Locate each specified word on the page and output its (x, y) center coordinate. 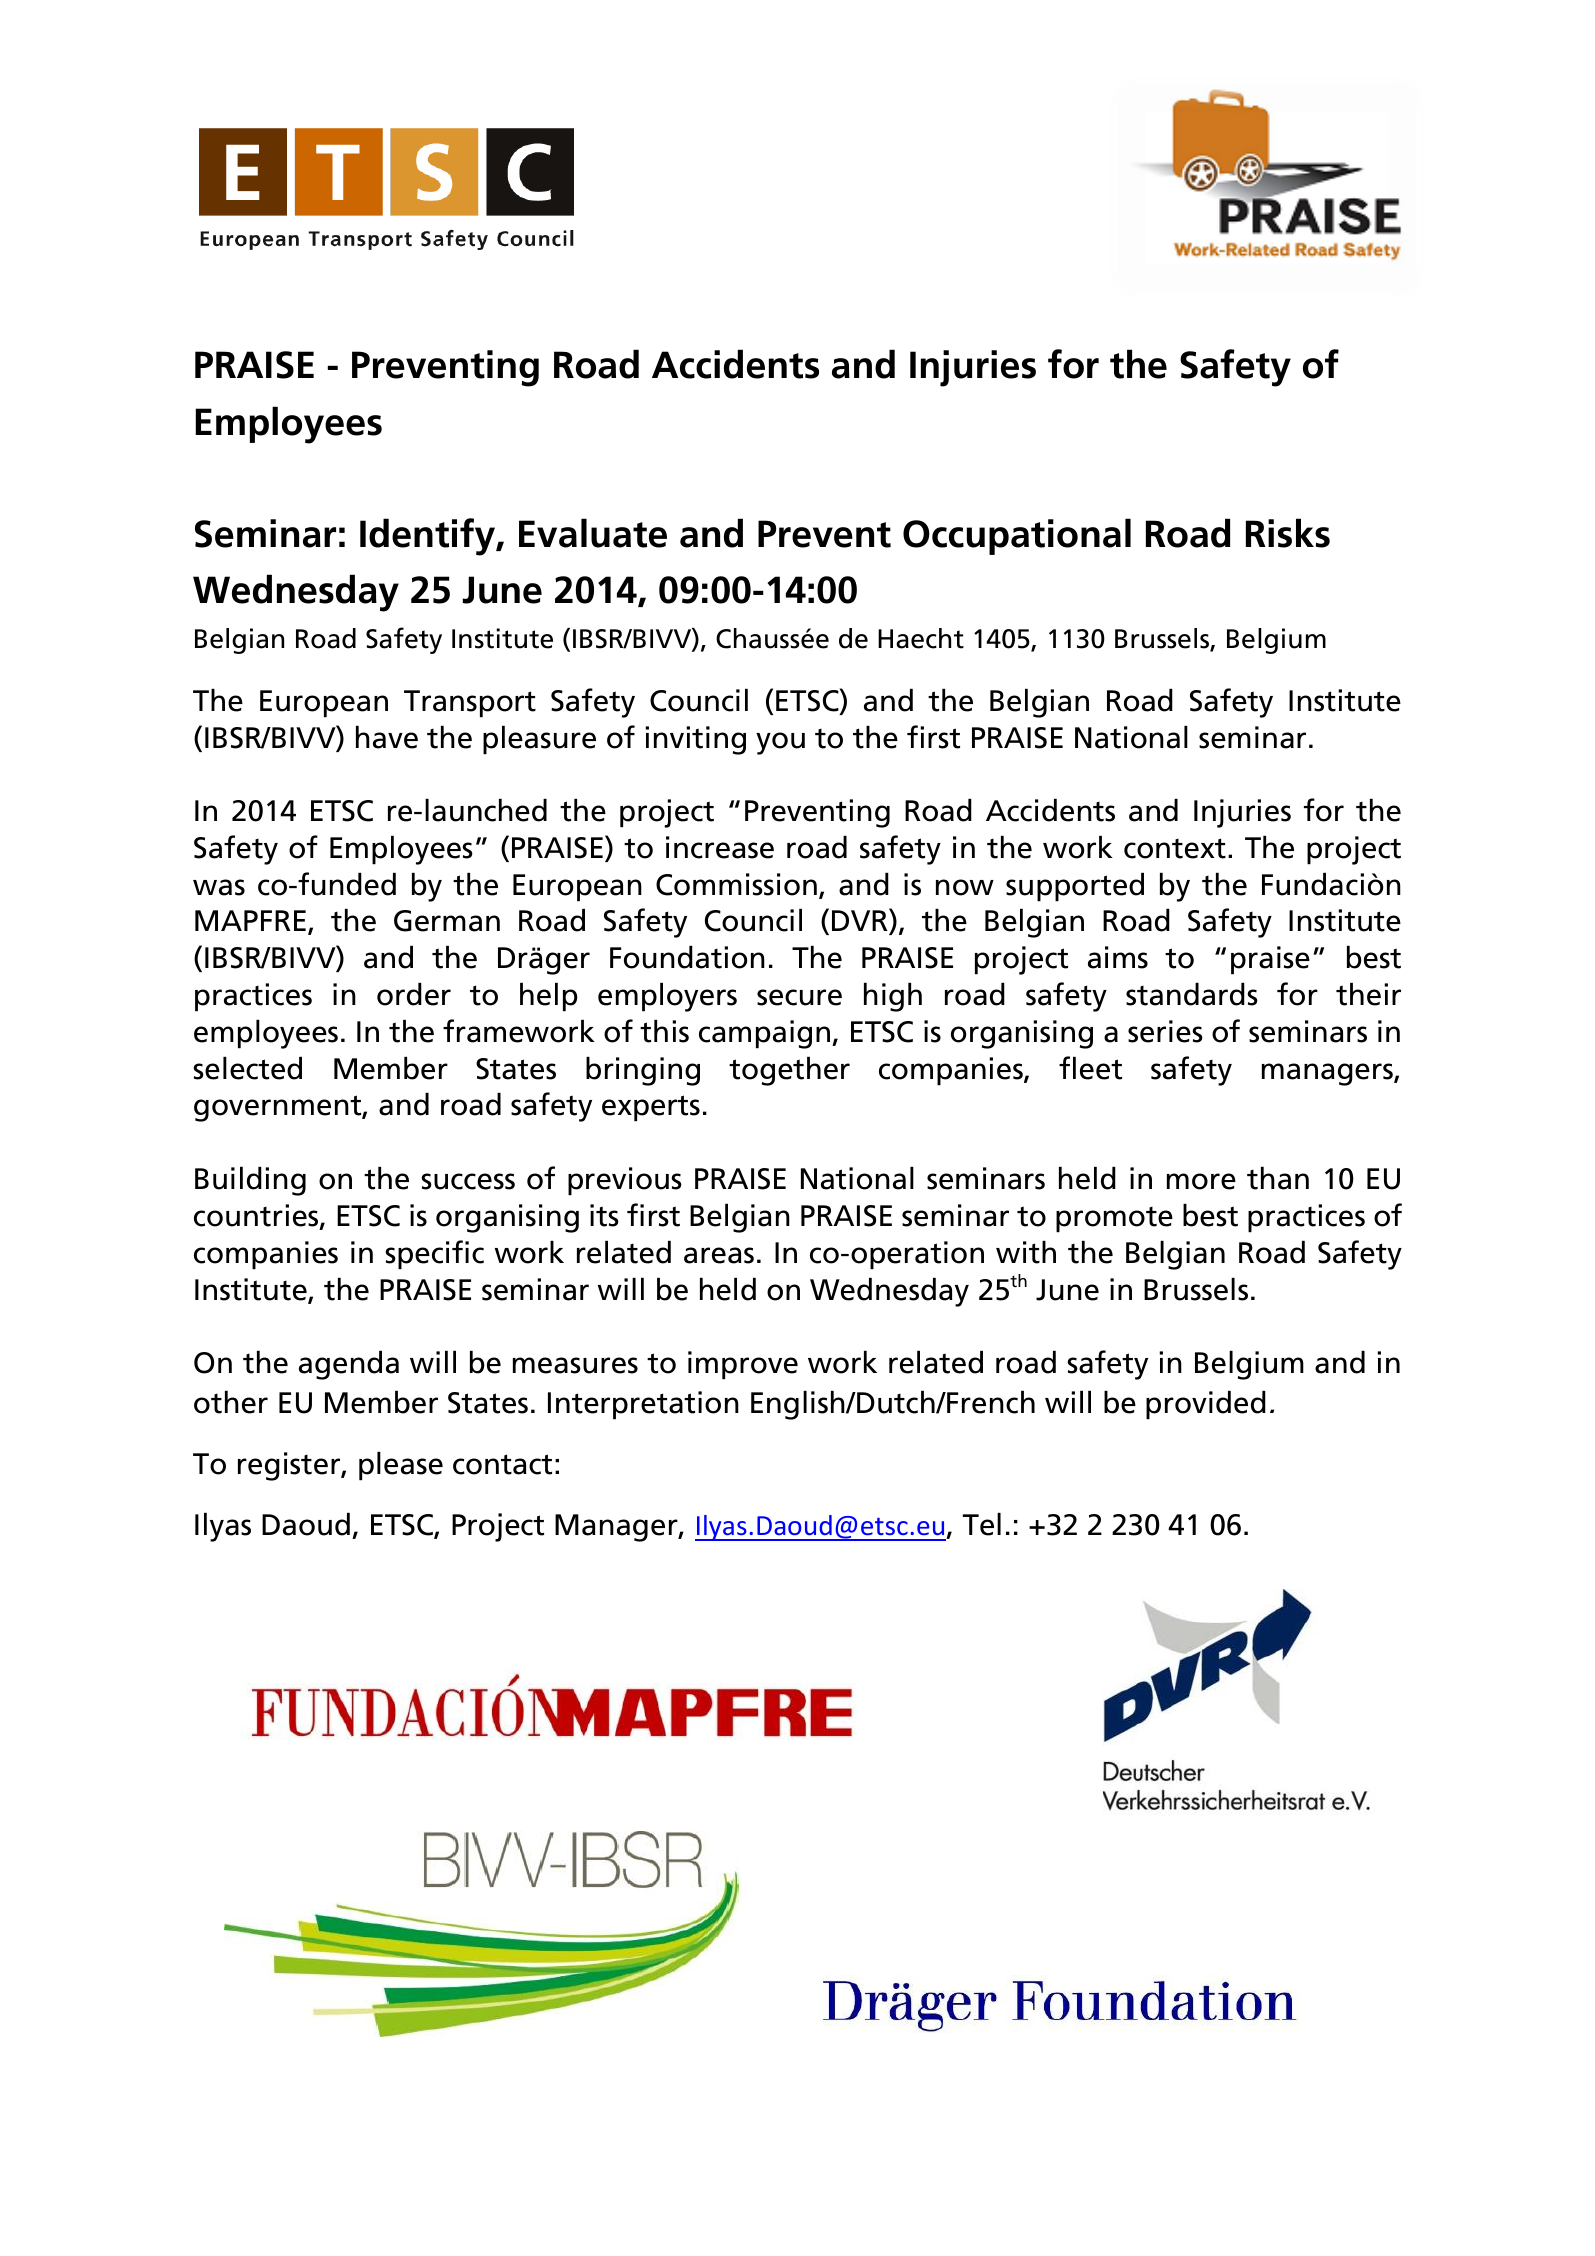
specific (435, 1255)
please (401, 1466)
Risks (1288, 533)
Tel (982, 1524)
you (780, 743)
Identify (429, 537)
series (1165, 1031)
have (387, 737)
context (1175, 848)
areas (719, 1255)
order (414, 994)
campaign (766, 1034)
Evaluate (593, 533)
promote (1114, 1220)
